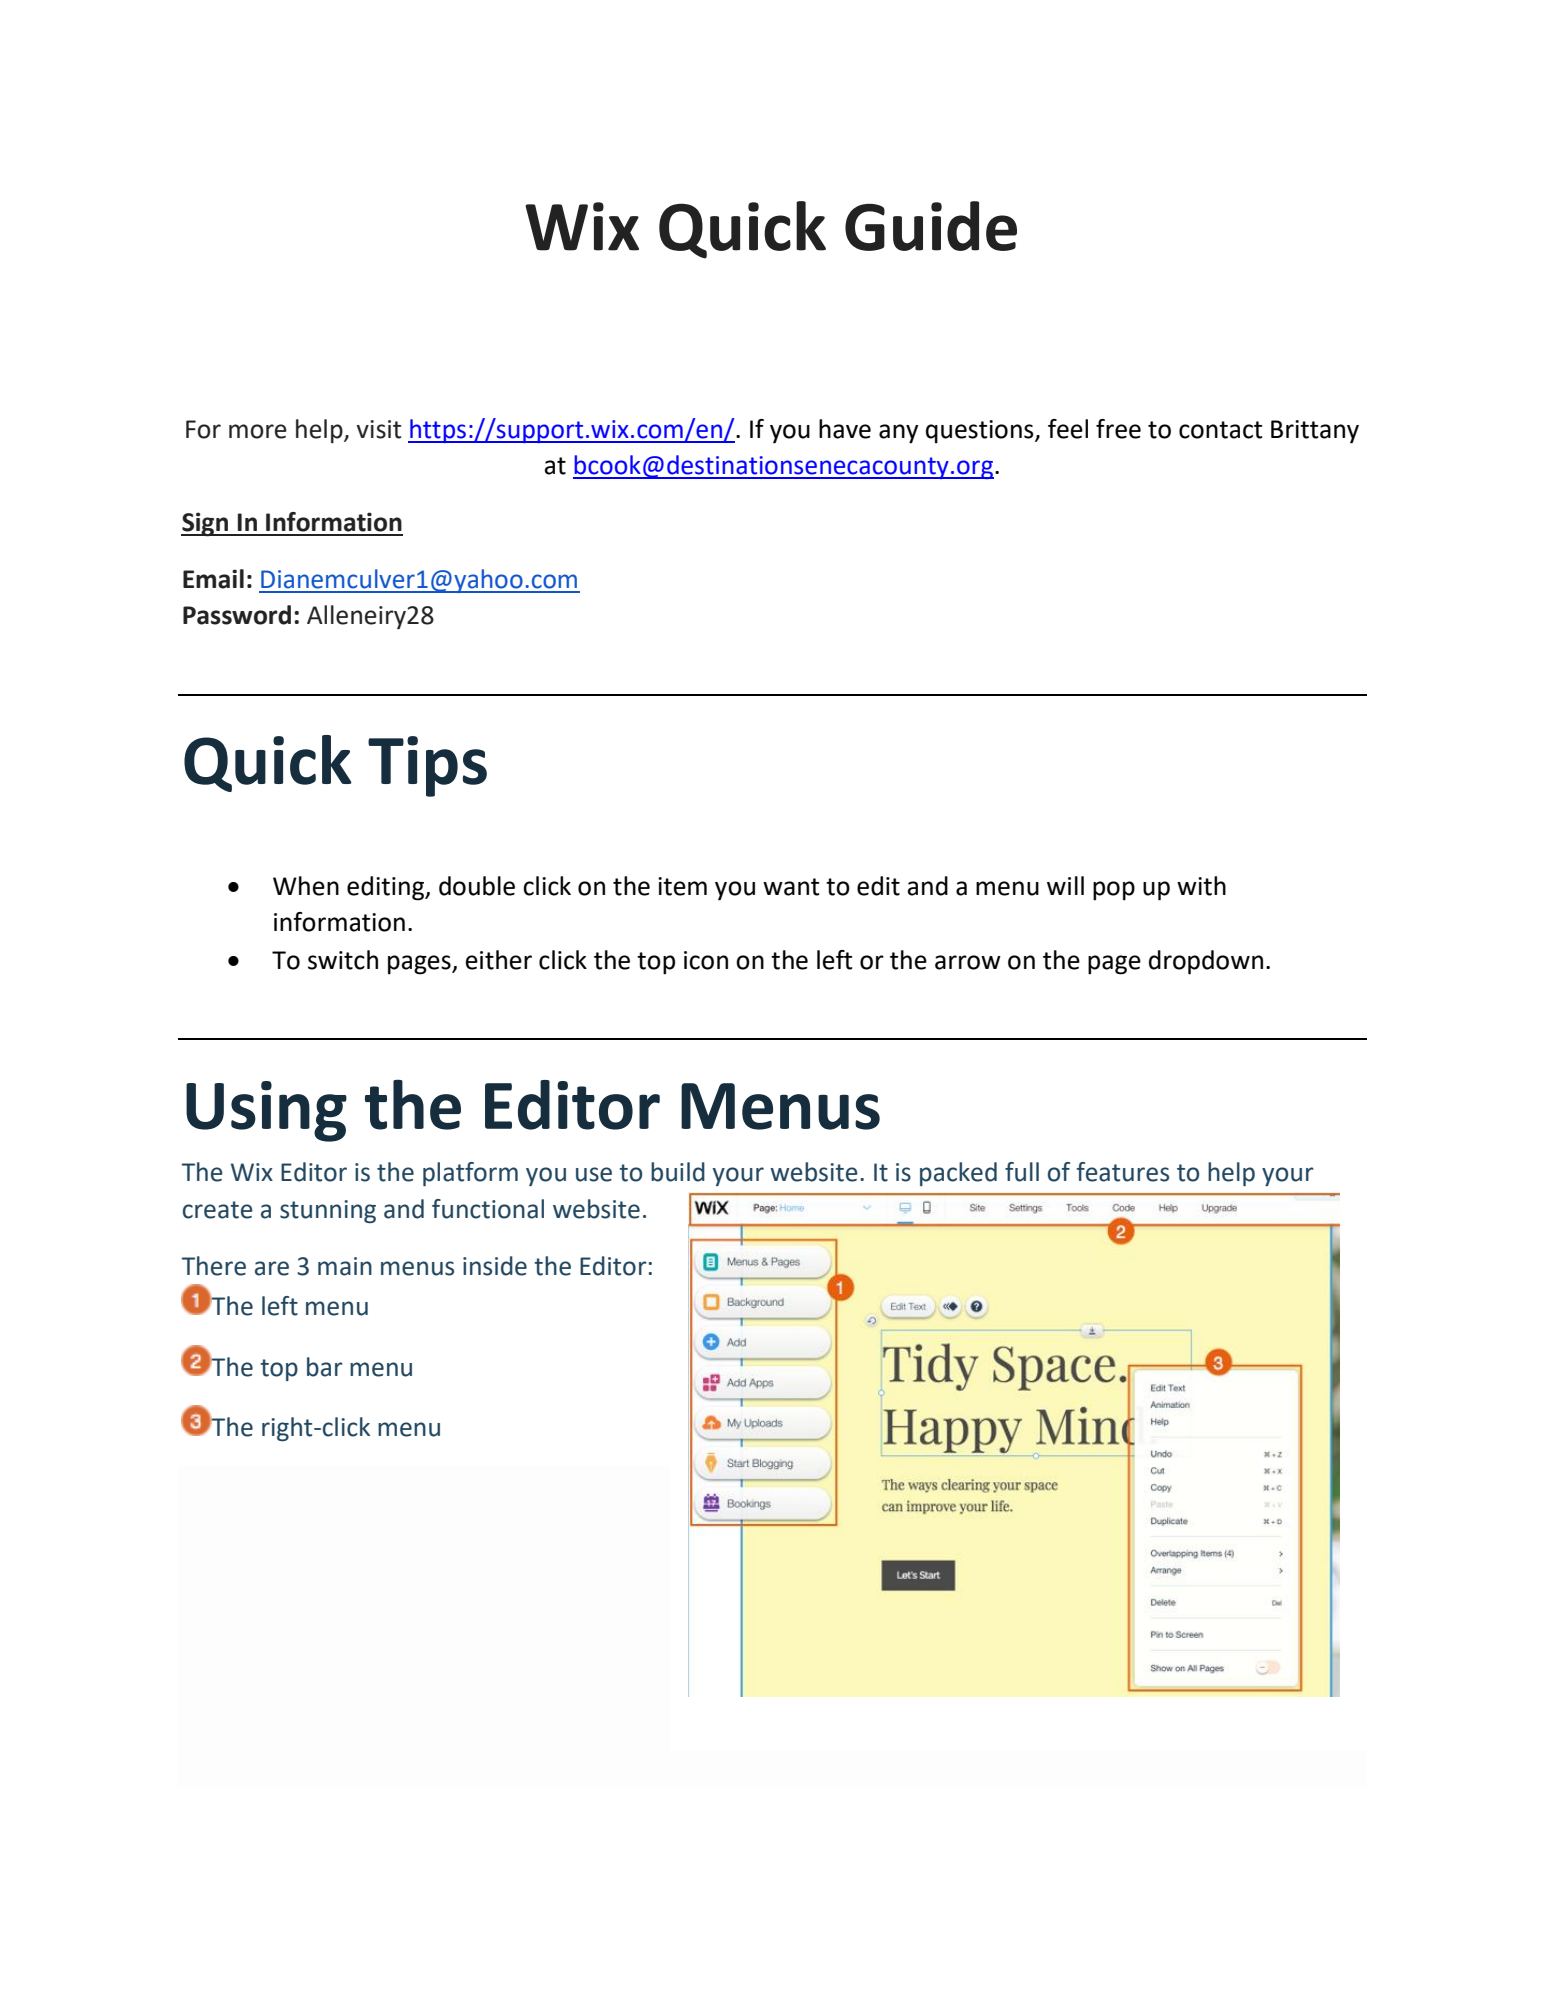 Image resolution: width=1544 pixels, height=1998 pixels. I want to click on icon, so click(706, 960).
